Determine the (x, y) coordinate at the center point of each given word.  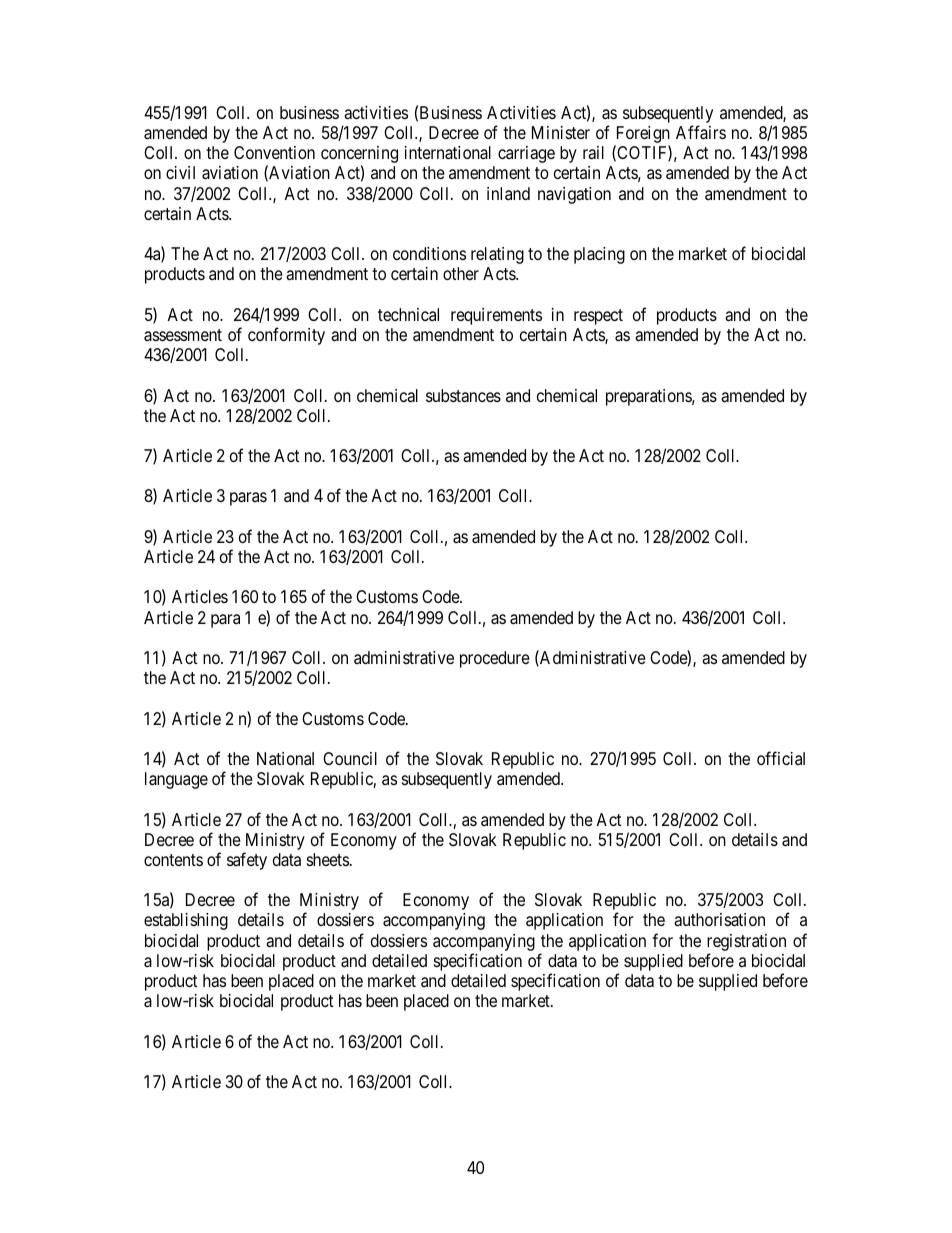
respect (598, 317)
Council (350, 758)
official (781, 758)
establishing (186, 921)
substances (463, 396)
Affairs (701, 132)
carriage (526, 154)
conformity (286, 336)
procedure (495, 659)
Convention (274, 152)
